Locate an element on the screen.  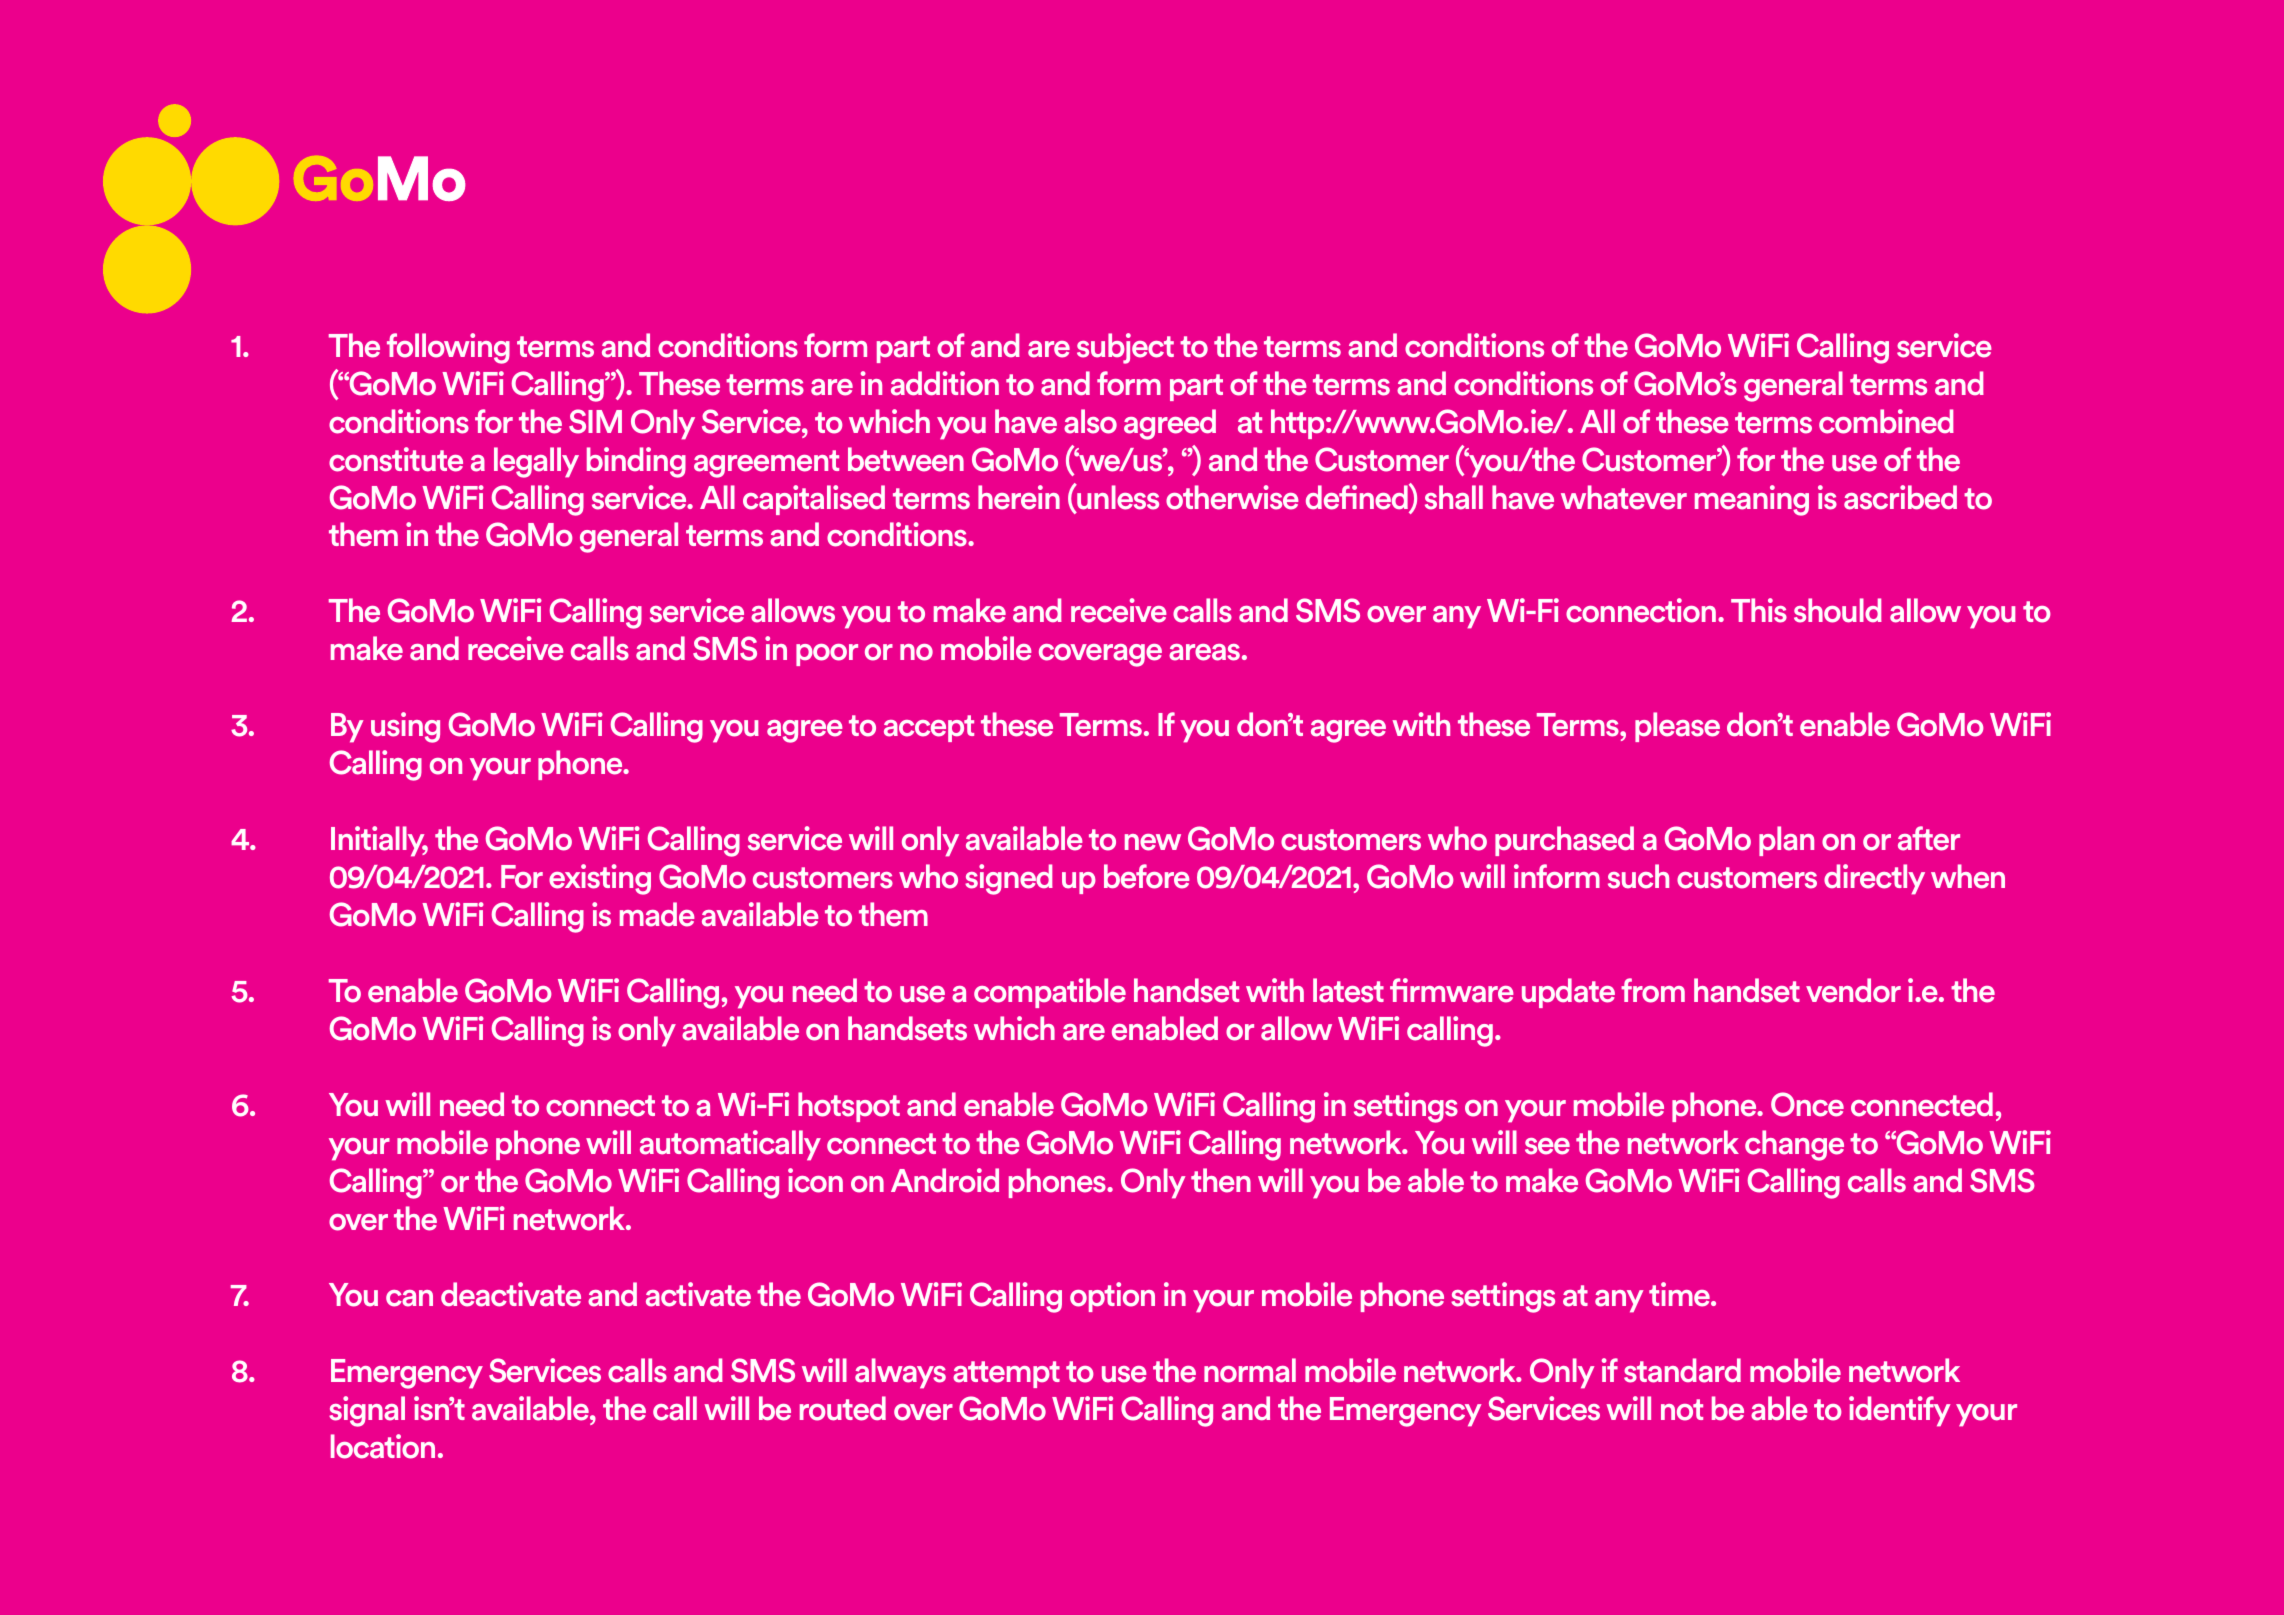
before is located at coordinates (1147, 876).
